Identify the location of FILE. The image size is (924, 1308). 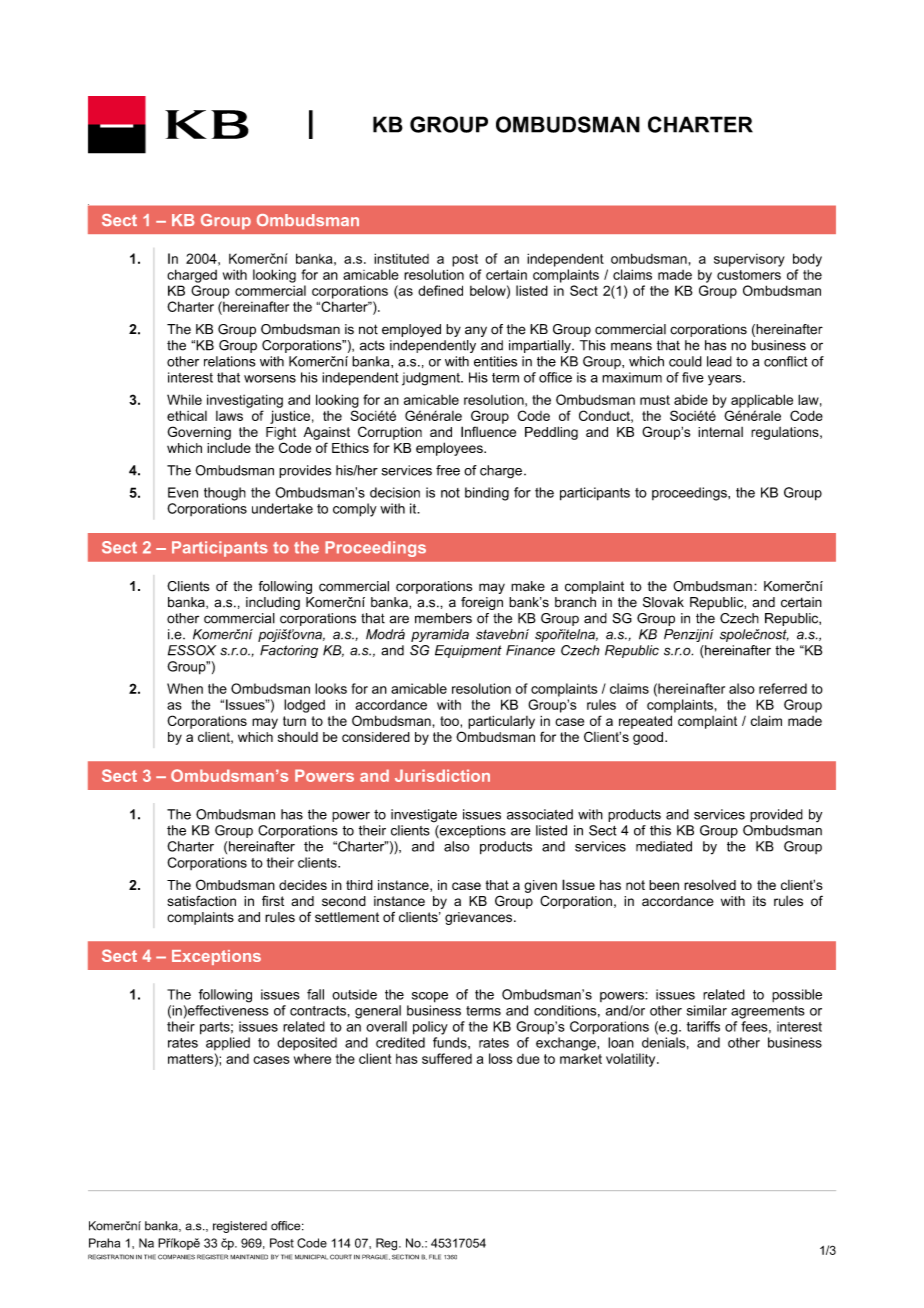
(435, 1257).
